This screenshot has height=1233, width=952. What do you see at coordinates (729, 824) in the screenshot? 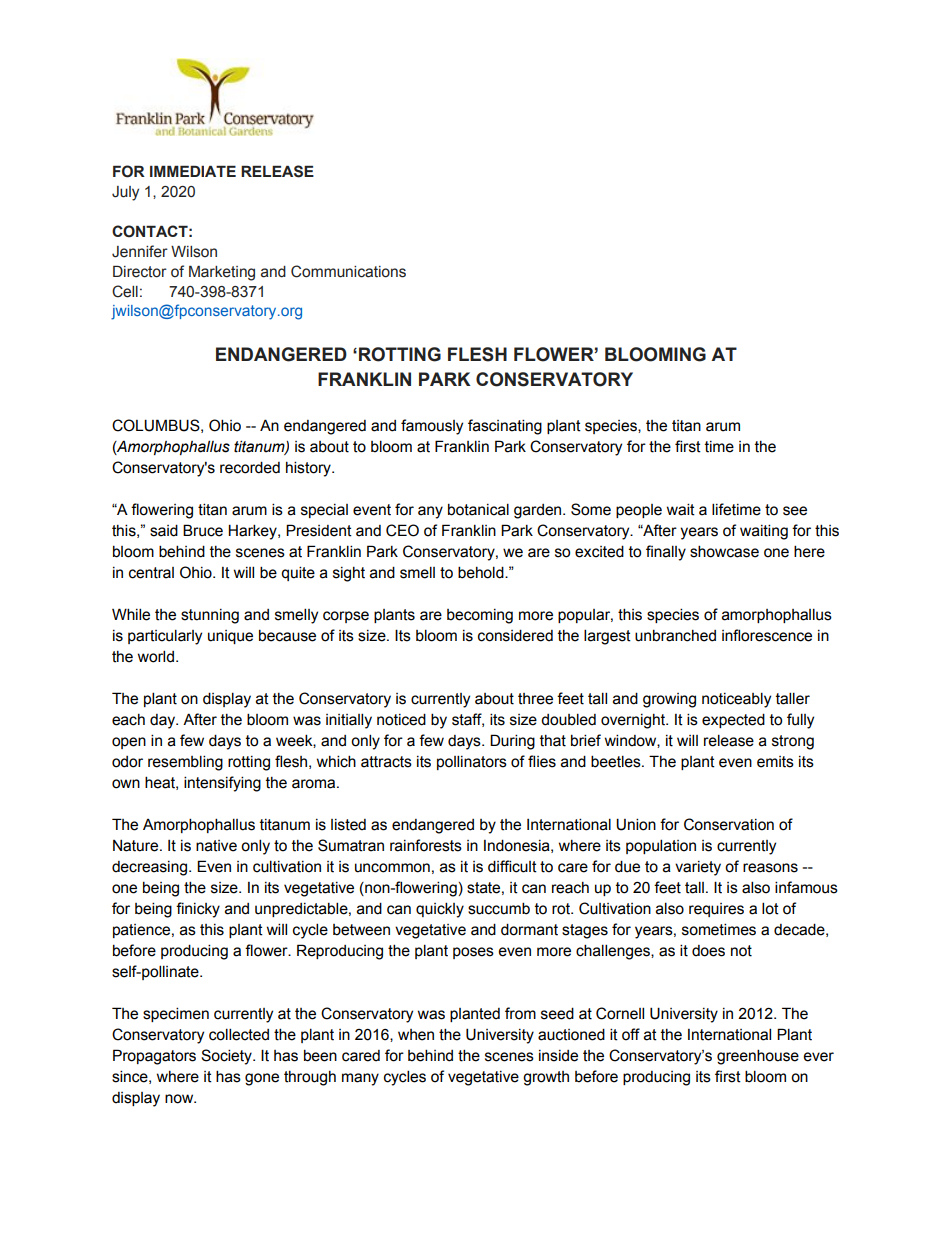
I see `Conservation` at bounding box center [729, 824].
